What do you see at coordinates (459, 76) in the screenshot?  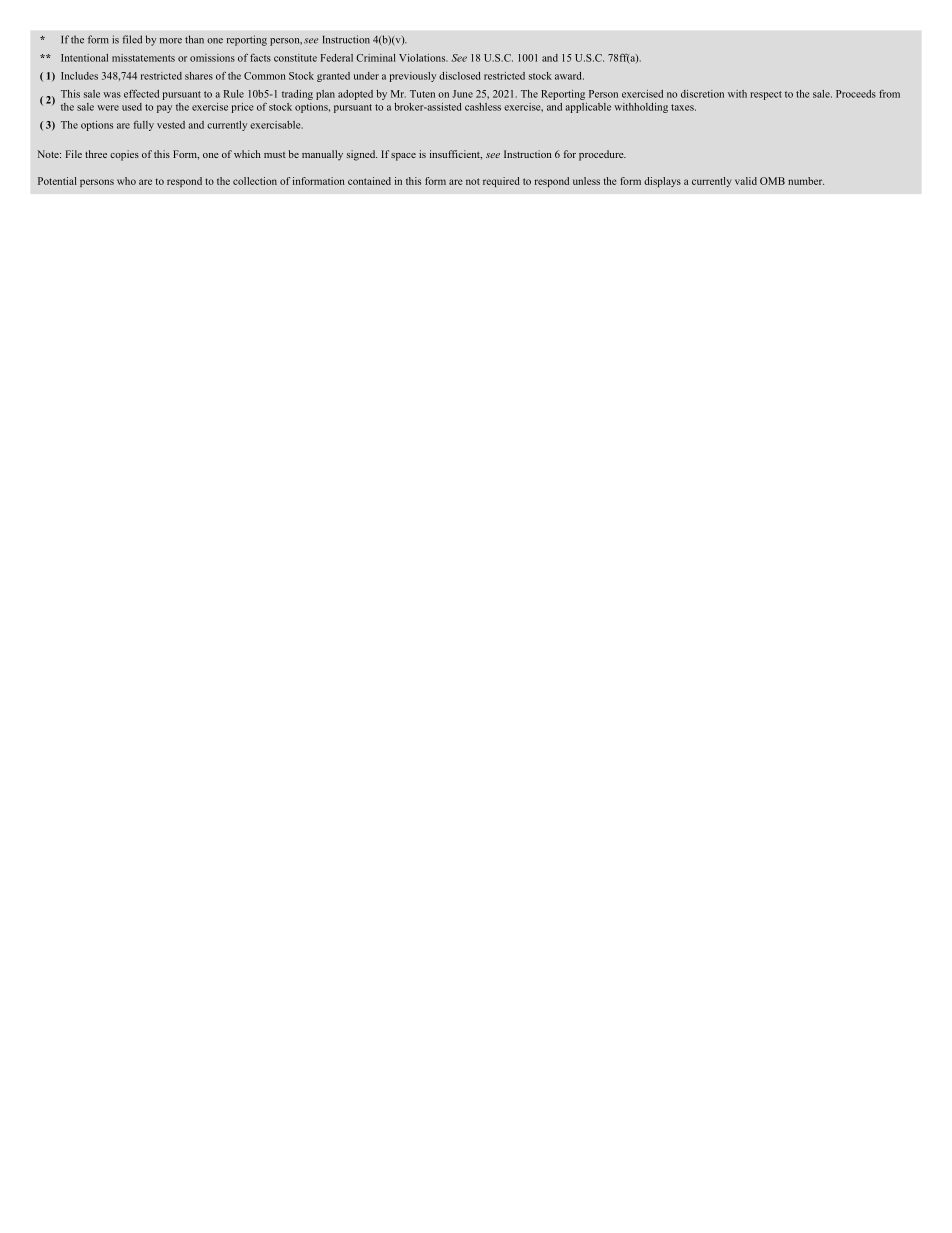 I see `disclosed` at bounding box center [459, 76].
